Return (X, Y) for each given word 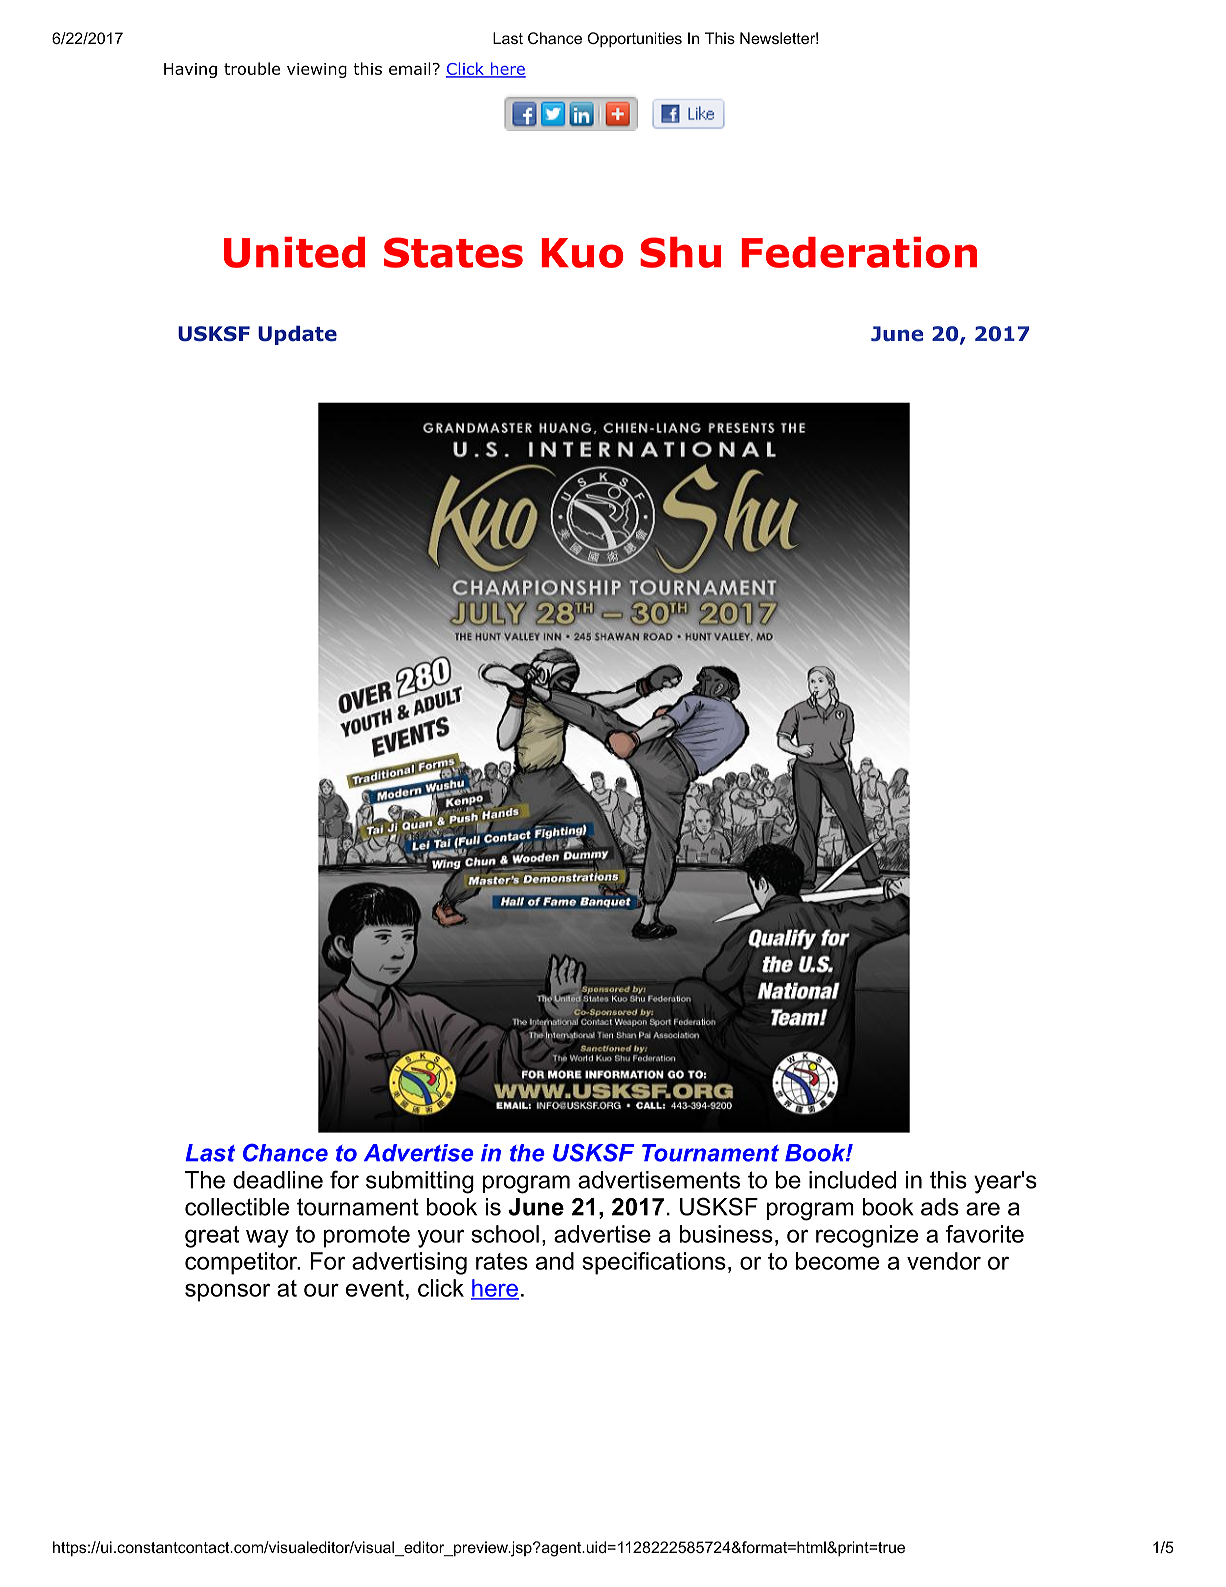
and (555, 1261)
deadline (278, 1180)
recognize (867, 1236)
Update (297, 335)
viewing (317, 70)
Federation (859, 252)
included (852, 1180)
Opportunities (634, 39)
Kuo (583, 253)
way (267, 1238)
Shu (680, 252)
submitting (420, 1182)
